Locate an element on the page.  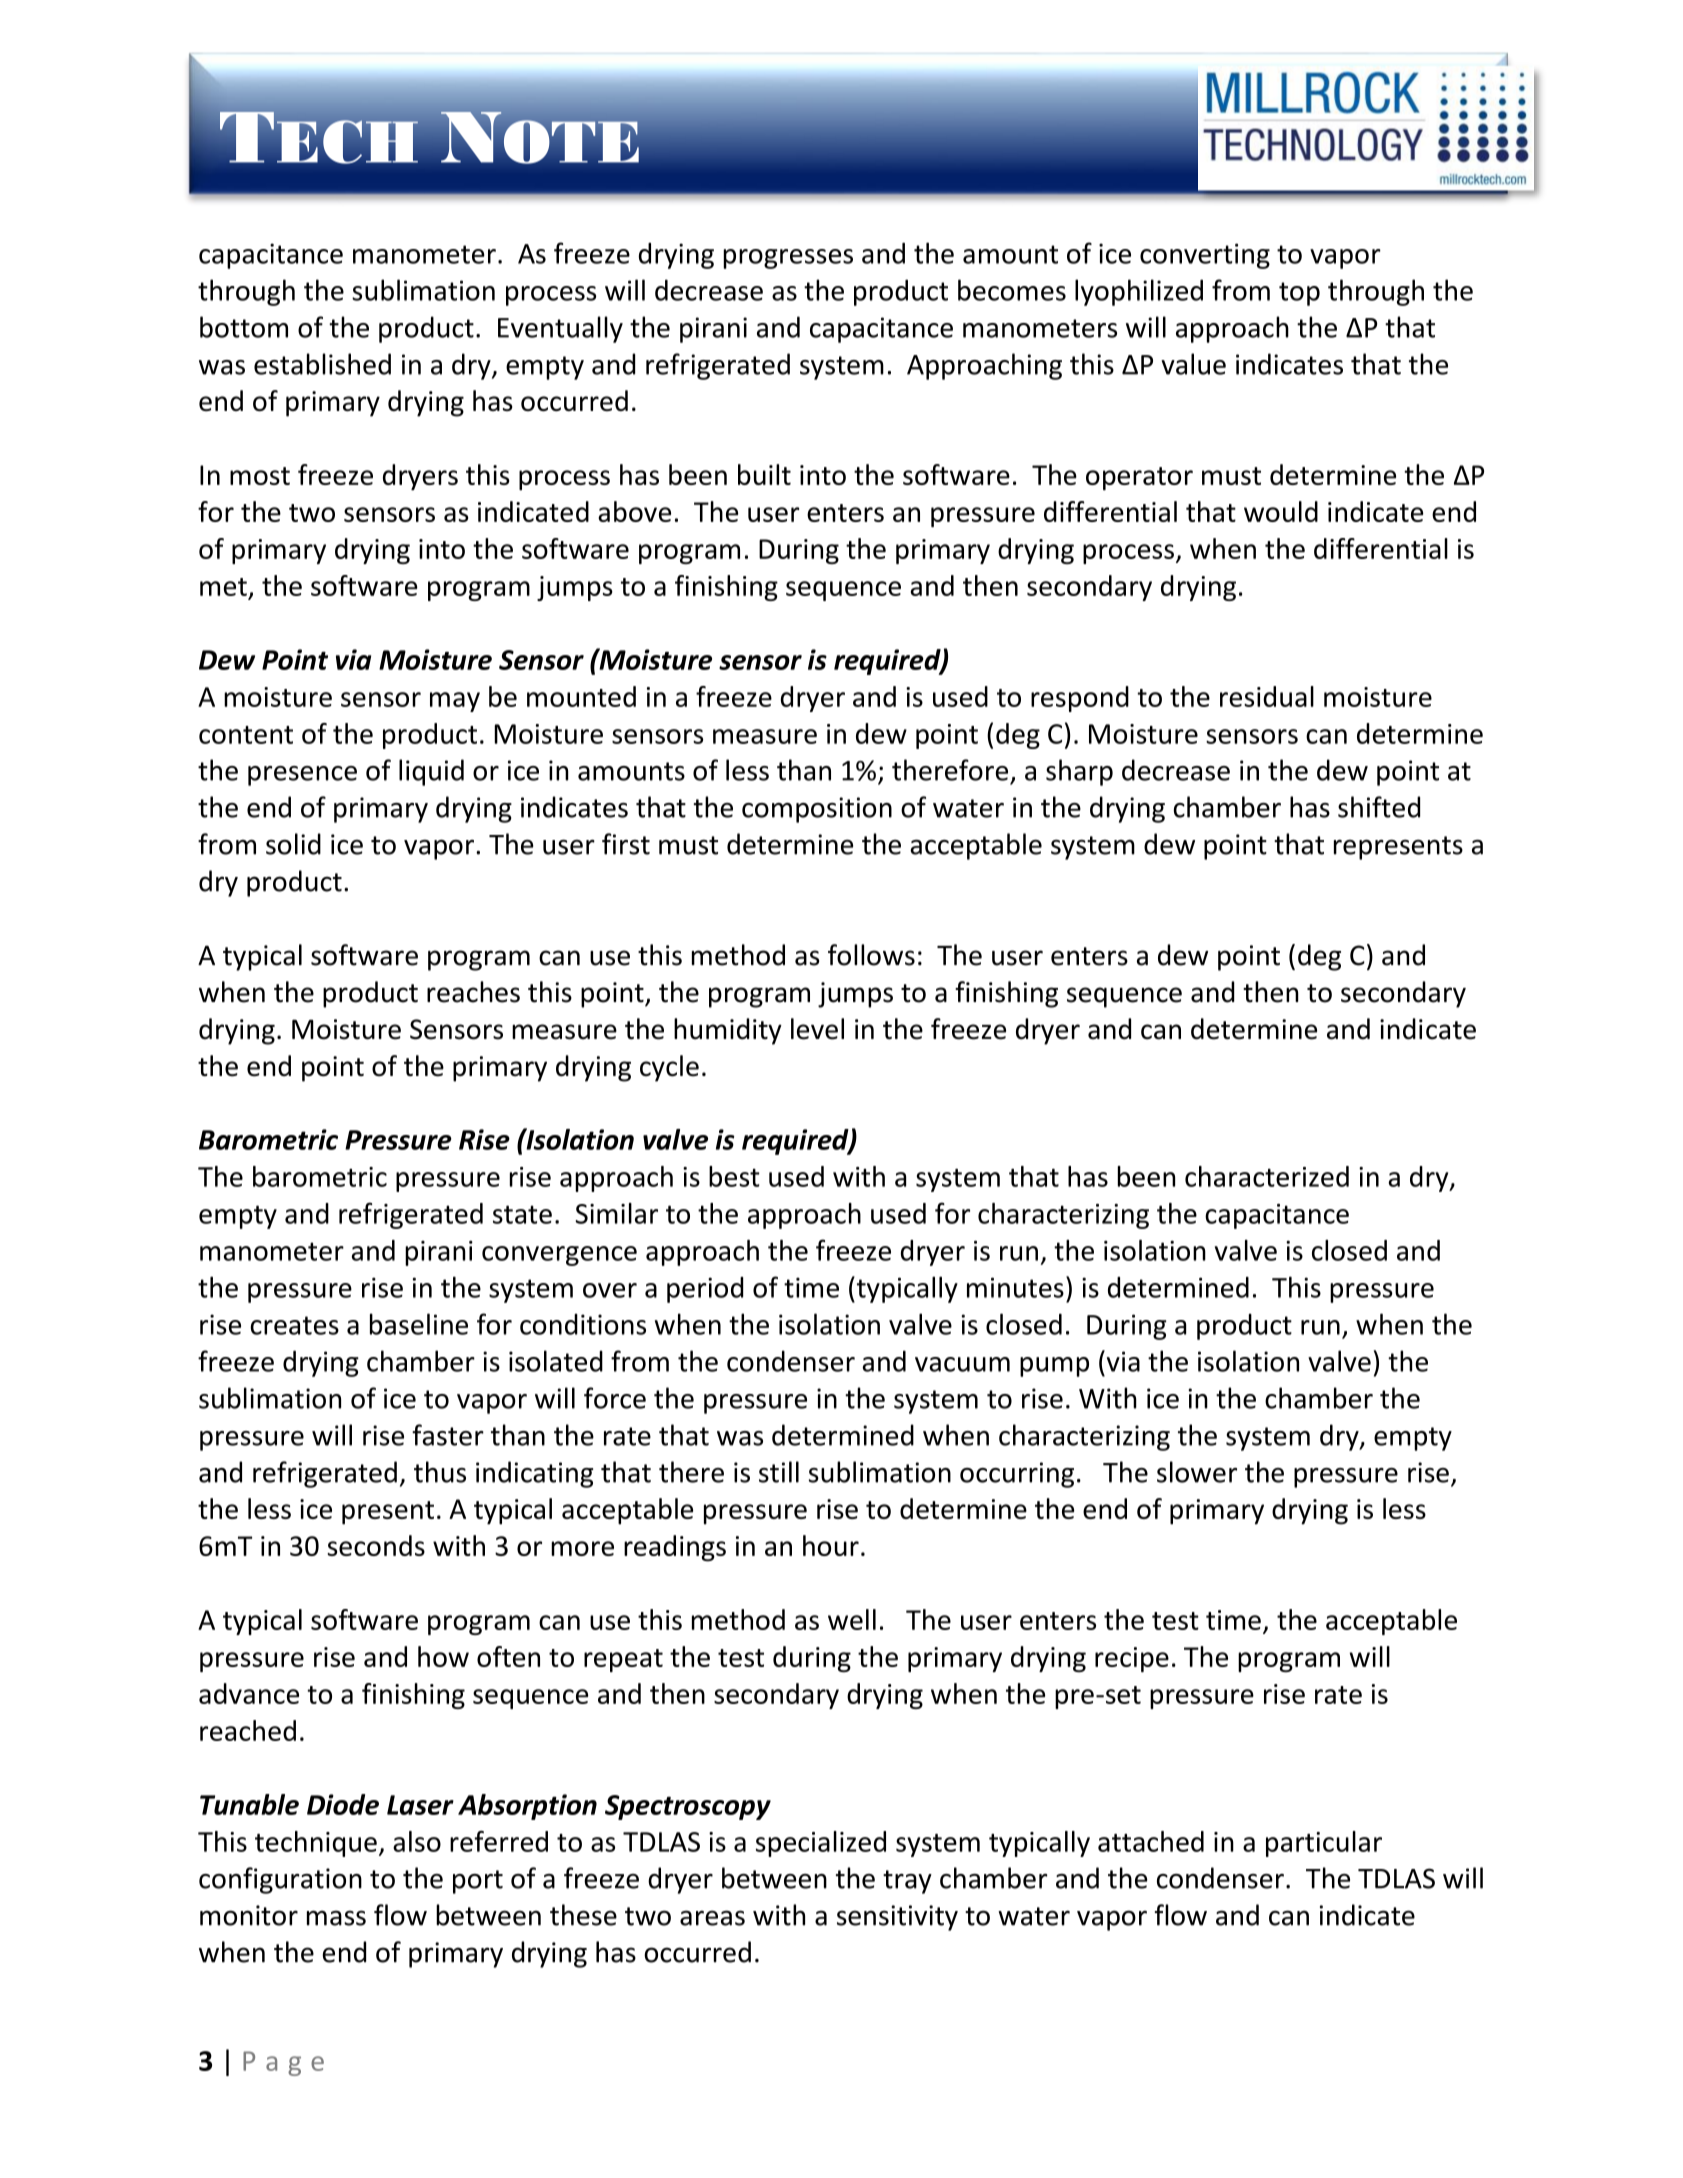
particular is located at coordinates (1324, 1844).
